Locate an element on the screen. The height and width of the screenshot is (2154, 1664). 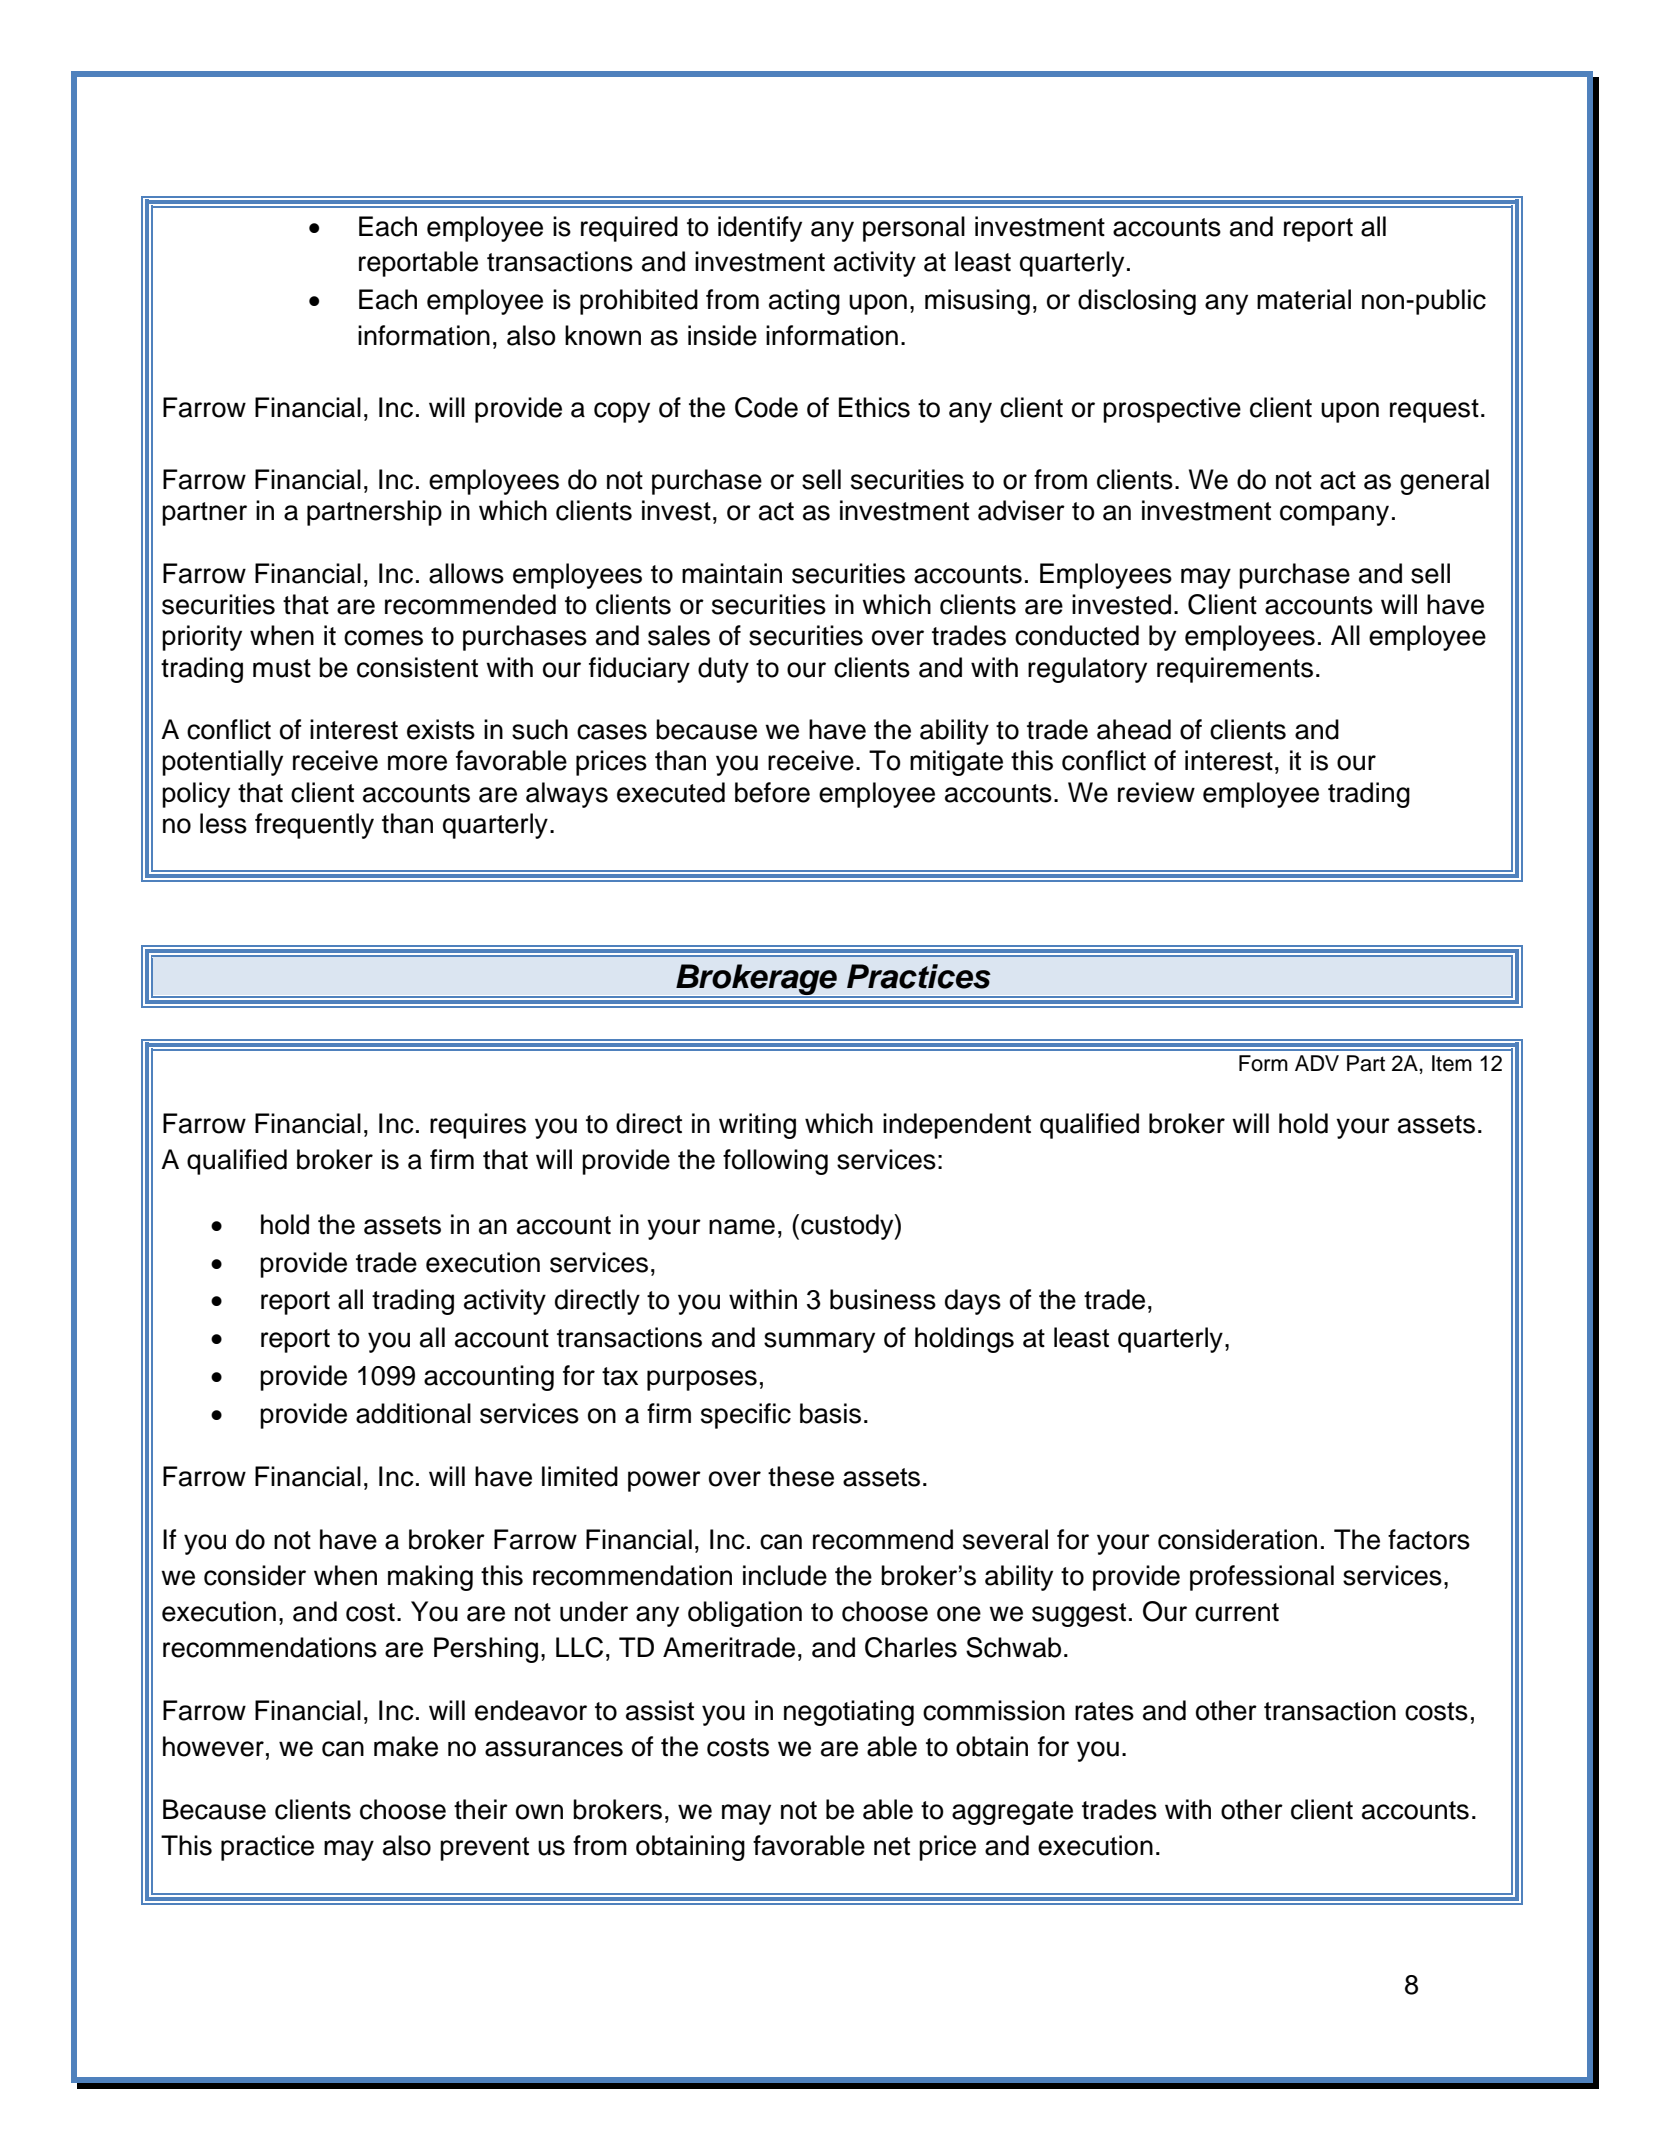
maintain is located at coordinates (732, 573).
